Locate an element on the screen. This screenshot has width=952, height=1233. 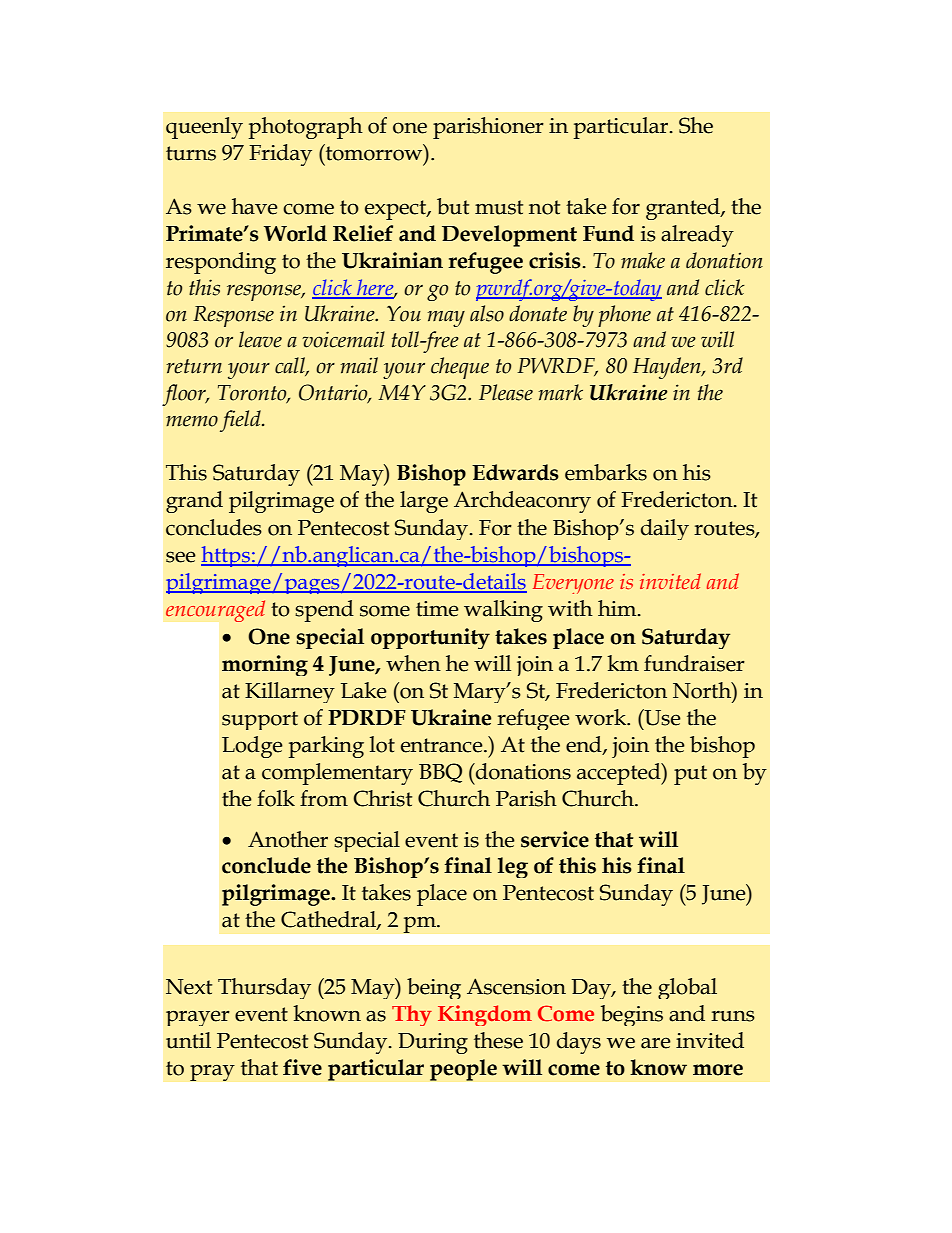
Use is located at coordinates (661, 717).
